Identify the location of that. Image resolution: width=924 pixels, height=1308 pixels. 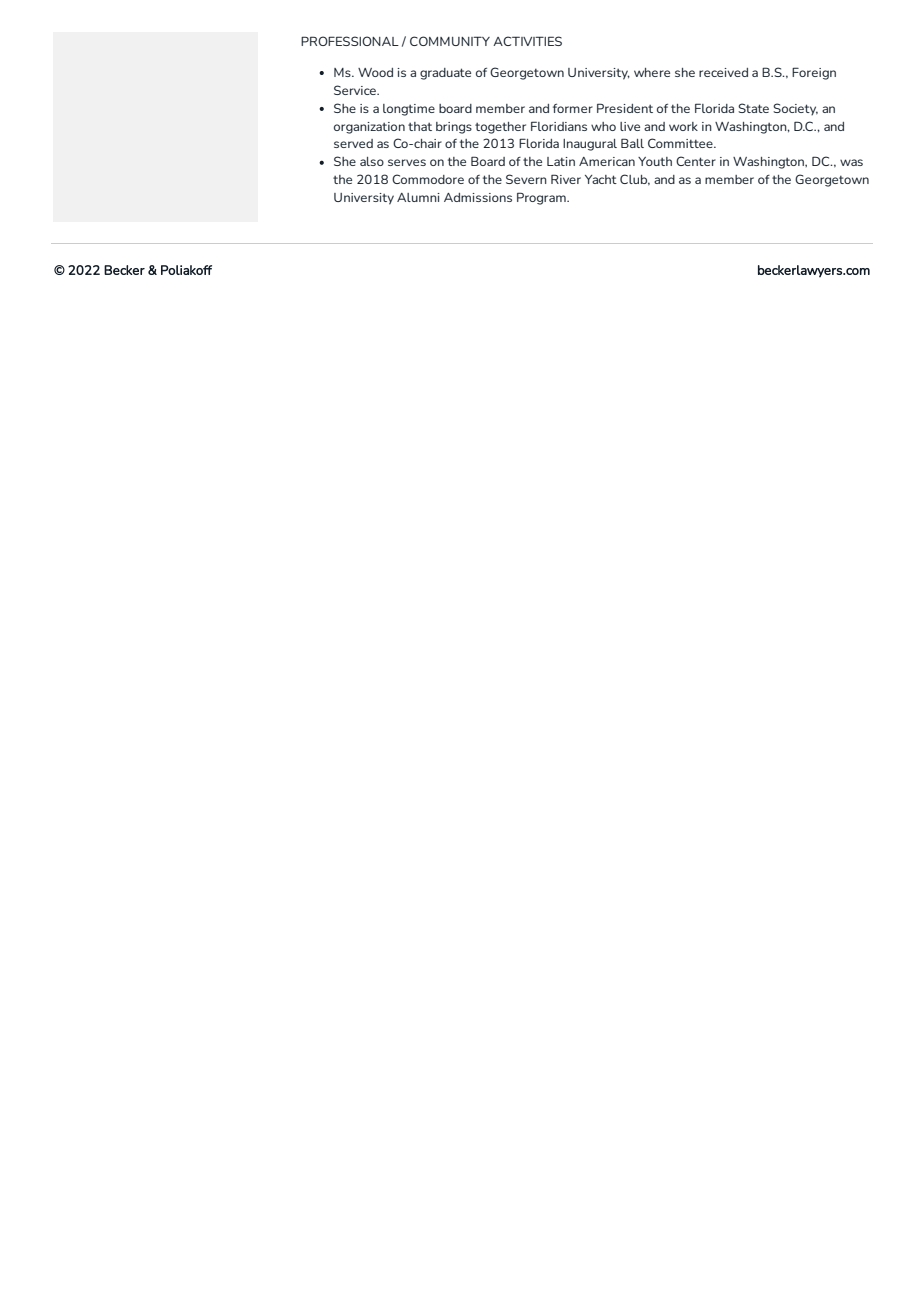
(420, 126).
